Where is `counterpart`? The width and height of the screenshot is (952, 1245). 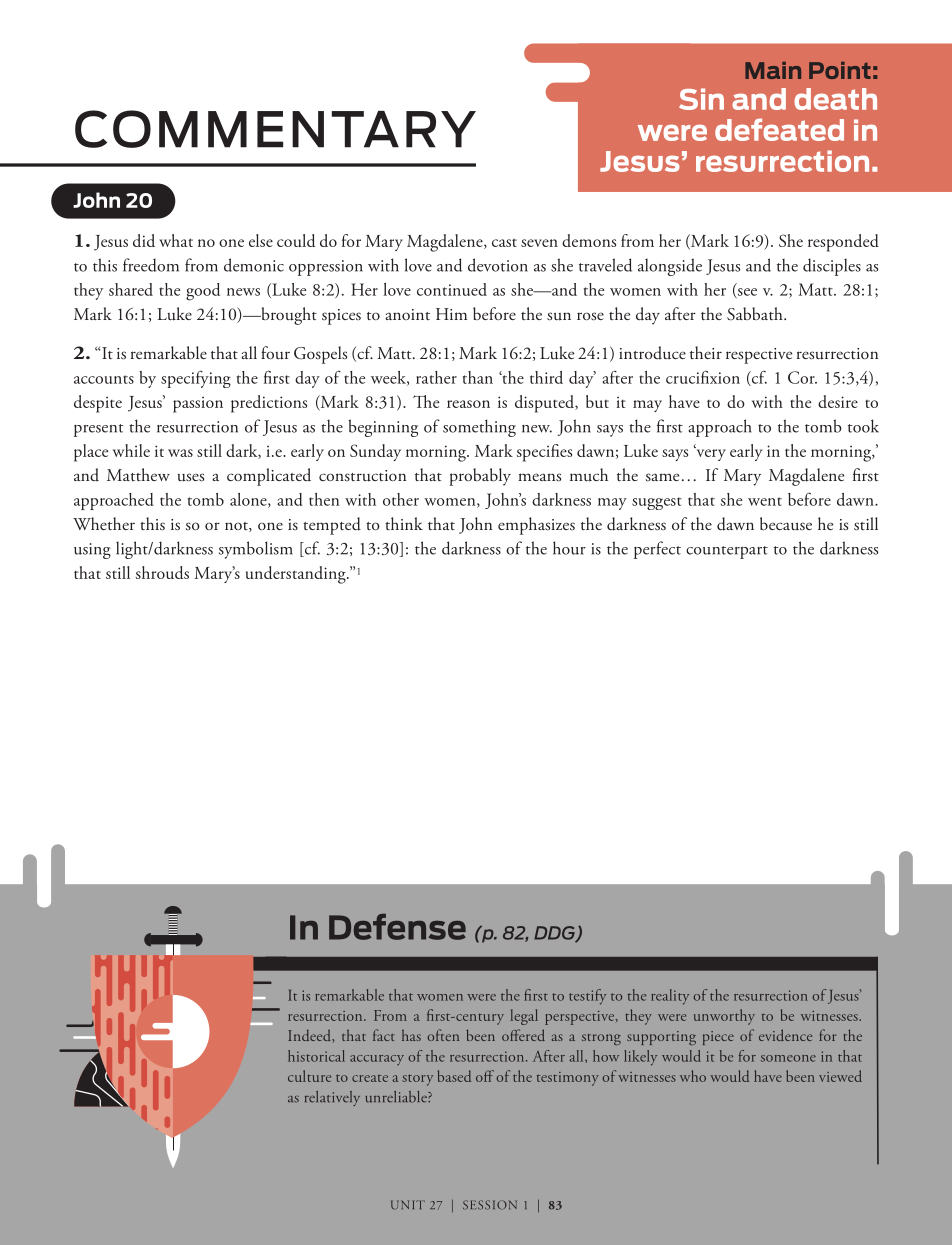 counterpart is located at coordinates (727, 552).
